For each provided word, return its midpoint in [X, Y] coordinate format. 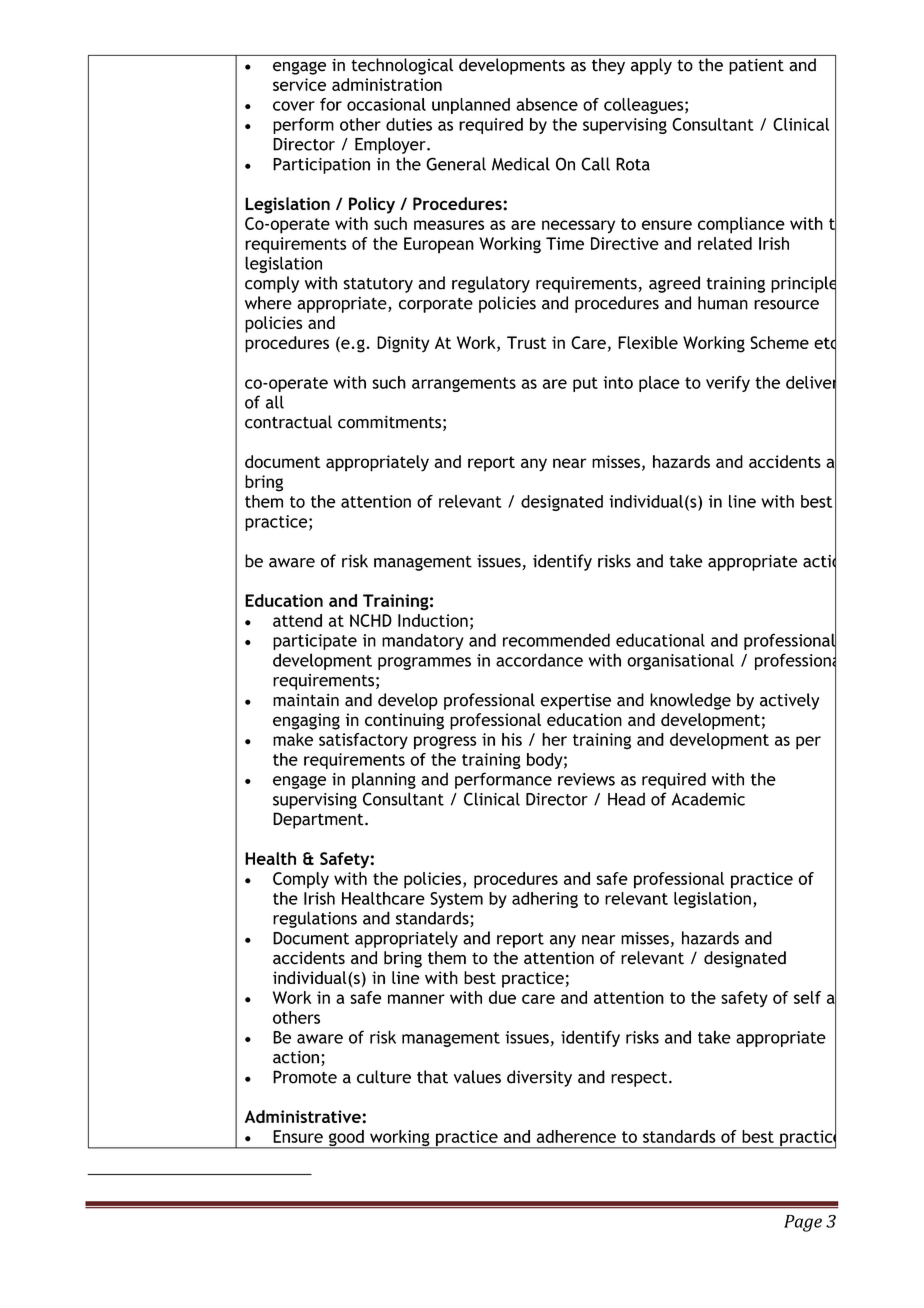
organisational [680, 661]
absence [547, 104]
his [512, 739]
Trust [526, 342]
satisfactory [363, 741]
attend [297, 620]
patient [756, 67]
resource [786, 305]
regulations [315, 919]
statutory [378, 285]
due [502, 997]
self [807, 997]
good [346, 1139]
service [299, 84]
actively [789, 701]
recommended [556, 640]
